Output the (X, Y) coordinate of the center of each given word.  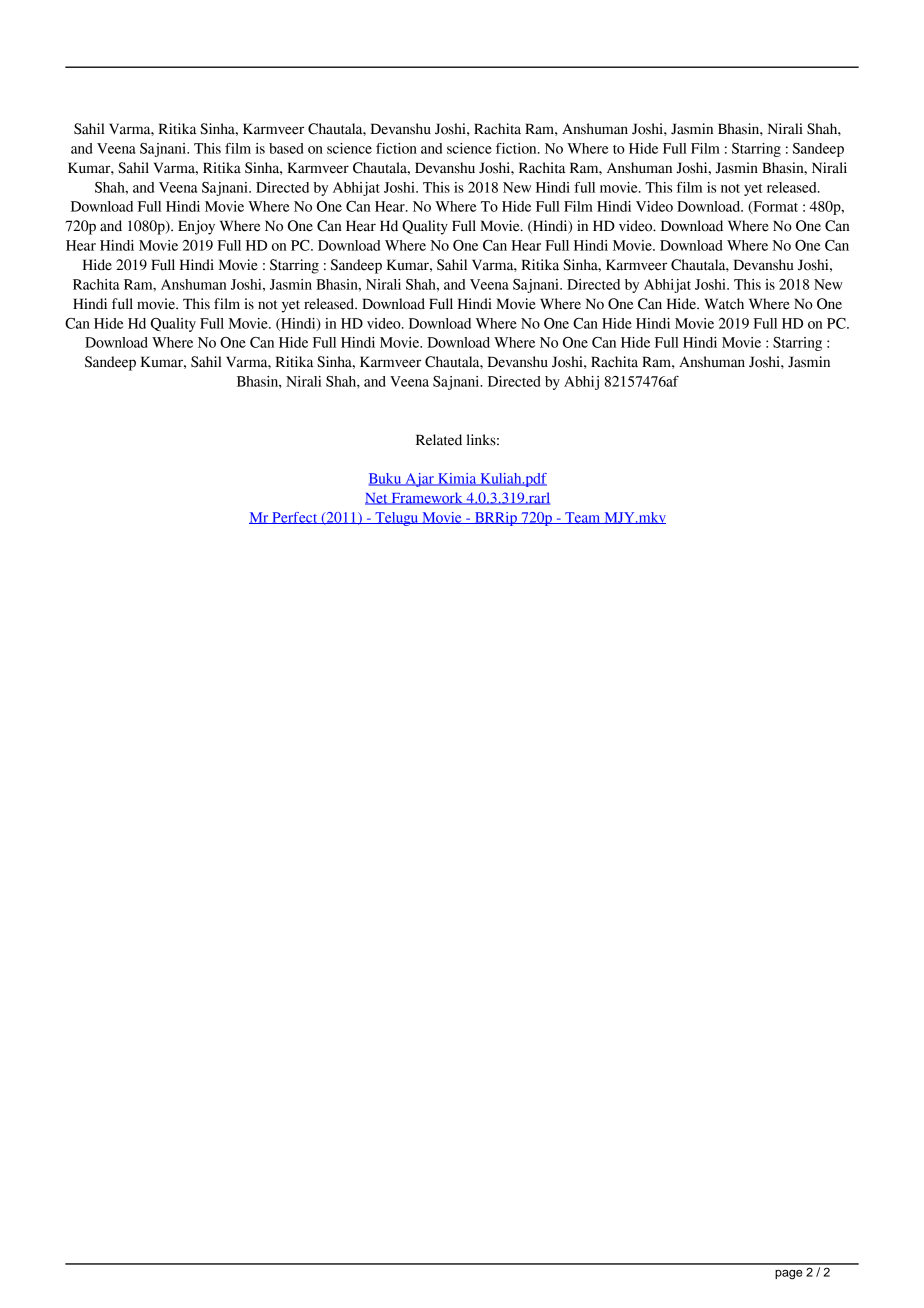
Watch (724, 304)
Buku (386, 479)
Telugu (397, 519)
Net (377, 499)
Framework (427, 498)
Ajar (419, 480)
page (788, 1275)
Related (439, 440)
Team (583, 518)
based (286, 148)
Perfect (295, 518)
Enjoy (196, 227)
